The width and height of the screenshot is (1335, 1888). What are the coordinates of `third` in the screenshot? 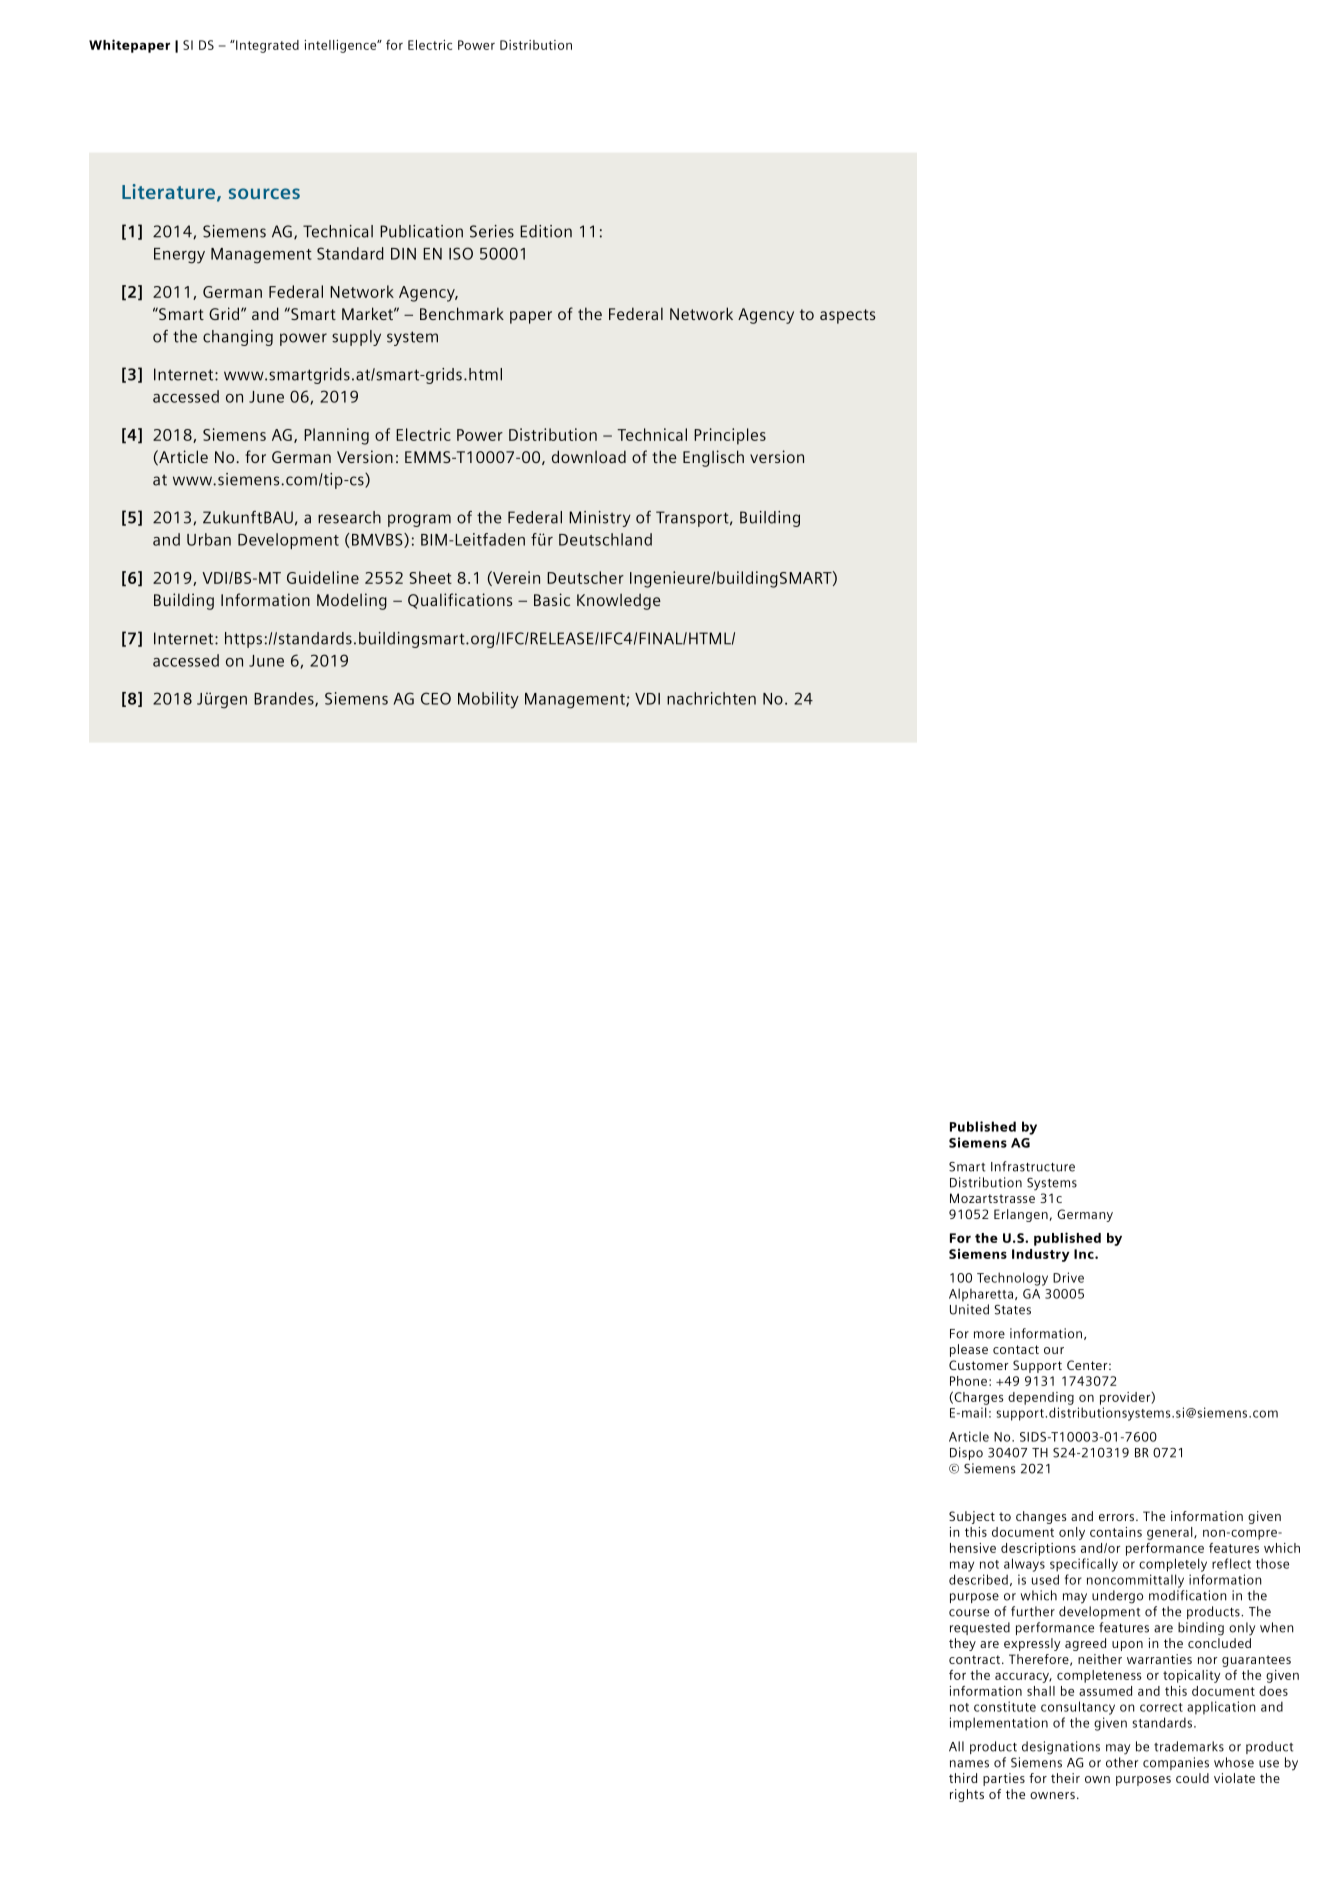 It's located at (963, 1778).
